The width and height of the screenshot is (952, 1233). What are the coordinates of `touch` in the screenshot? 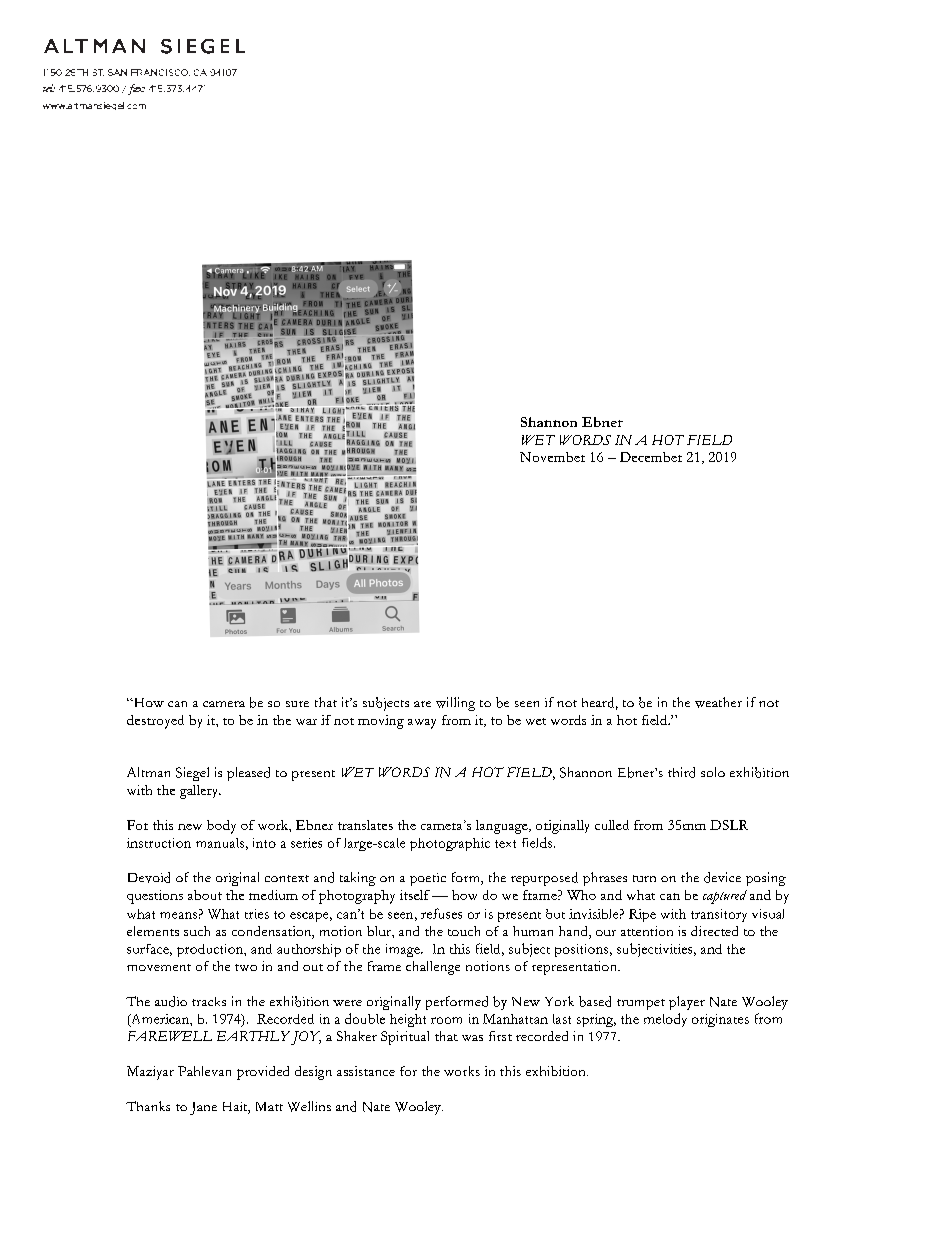 It's located at (464, 931).
